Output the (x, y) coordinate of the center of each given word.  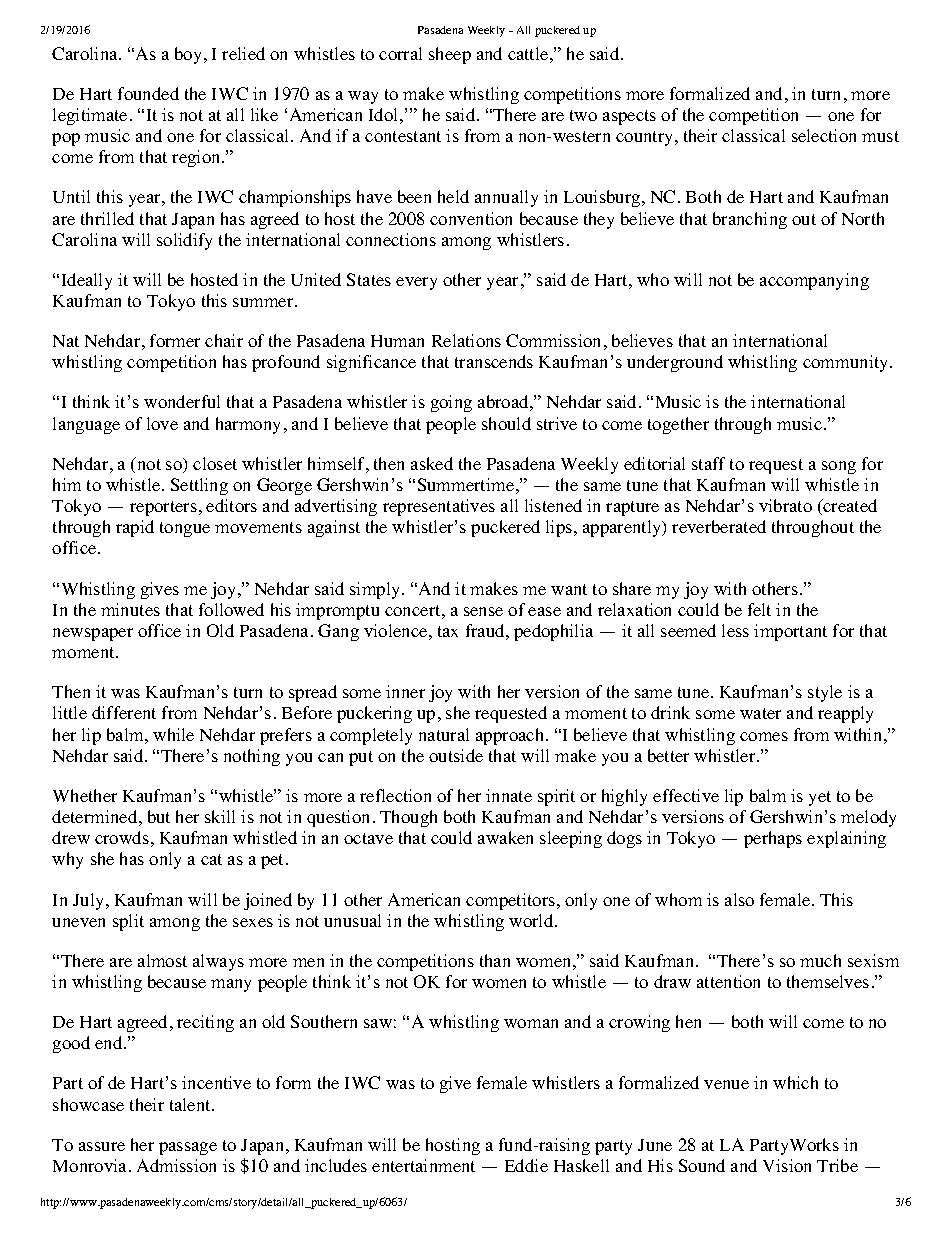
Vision (787, 1165)
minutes (130, 609)
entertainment (423, 1165)
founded (148, 93)
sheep (450, 55)
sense (483, 611)
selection (824, 135)
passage (188, 1148)
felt (759, 609)
